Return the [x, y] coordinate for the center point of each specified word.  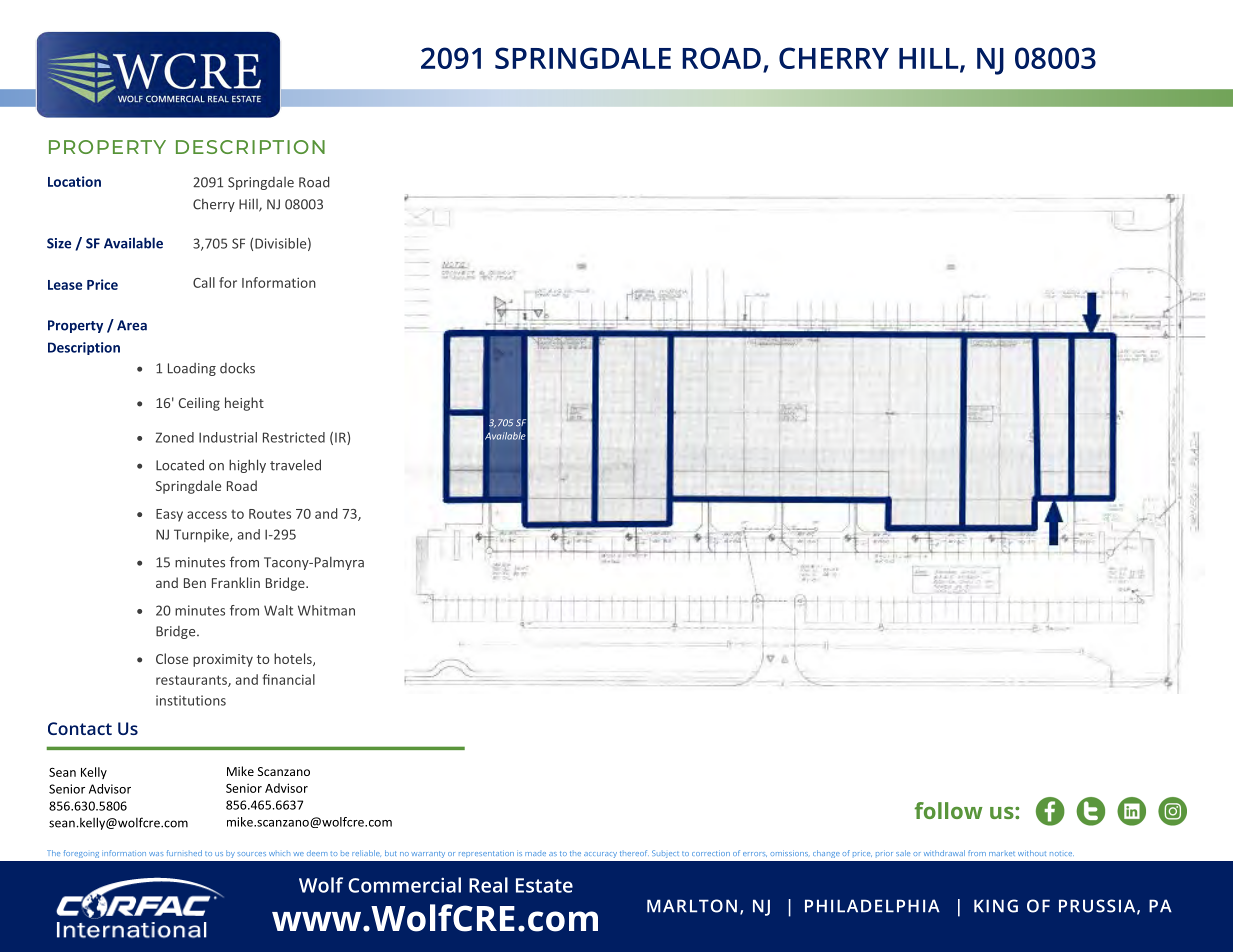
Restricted [294, 437]
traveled [295, 465]
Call [204, 282]
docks [237, 368]
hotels [294, 659]
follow [948, 810]
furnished [184, 853]
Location [74, 181]
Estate [544, 885]
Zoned [175, 437]
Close [172, 658]
